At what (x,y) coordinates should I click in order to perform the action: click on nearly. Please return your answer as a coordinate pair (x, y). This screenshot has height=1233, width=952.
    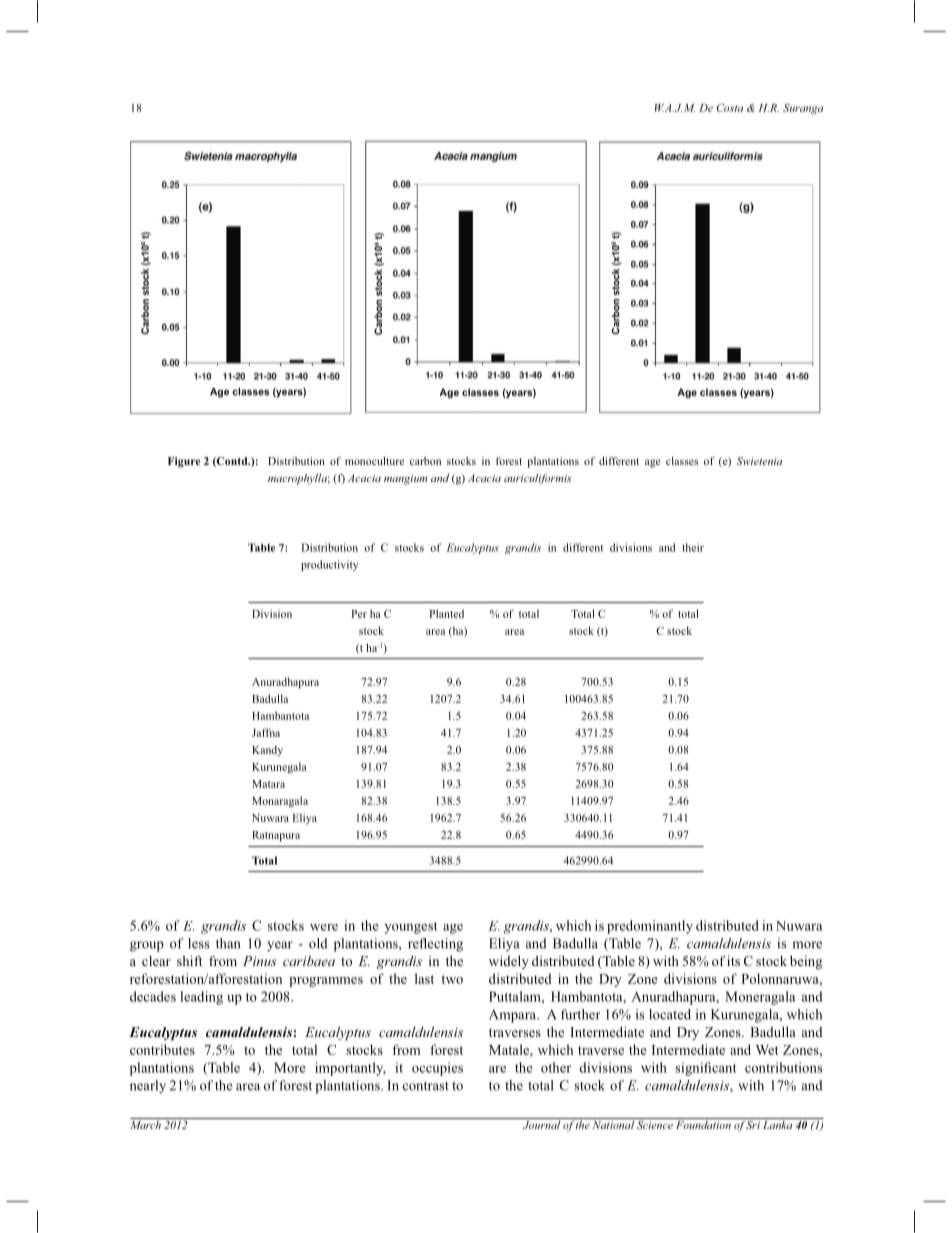
    Looking at the image, I should click on (148, 1087).
